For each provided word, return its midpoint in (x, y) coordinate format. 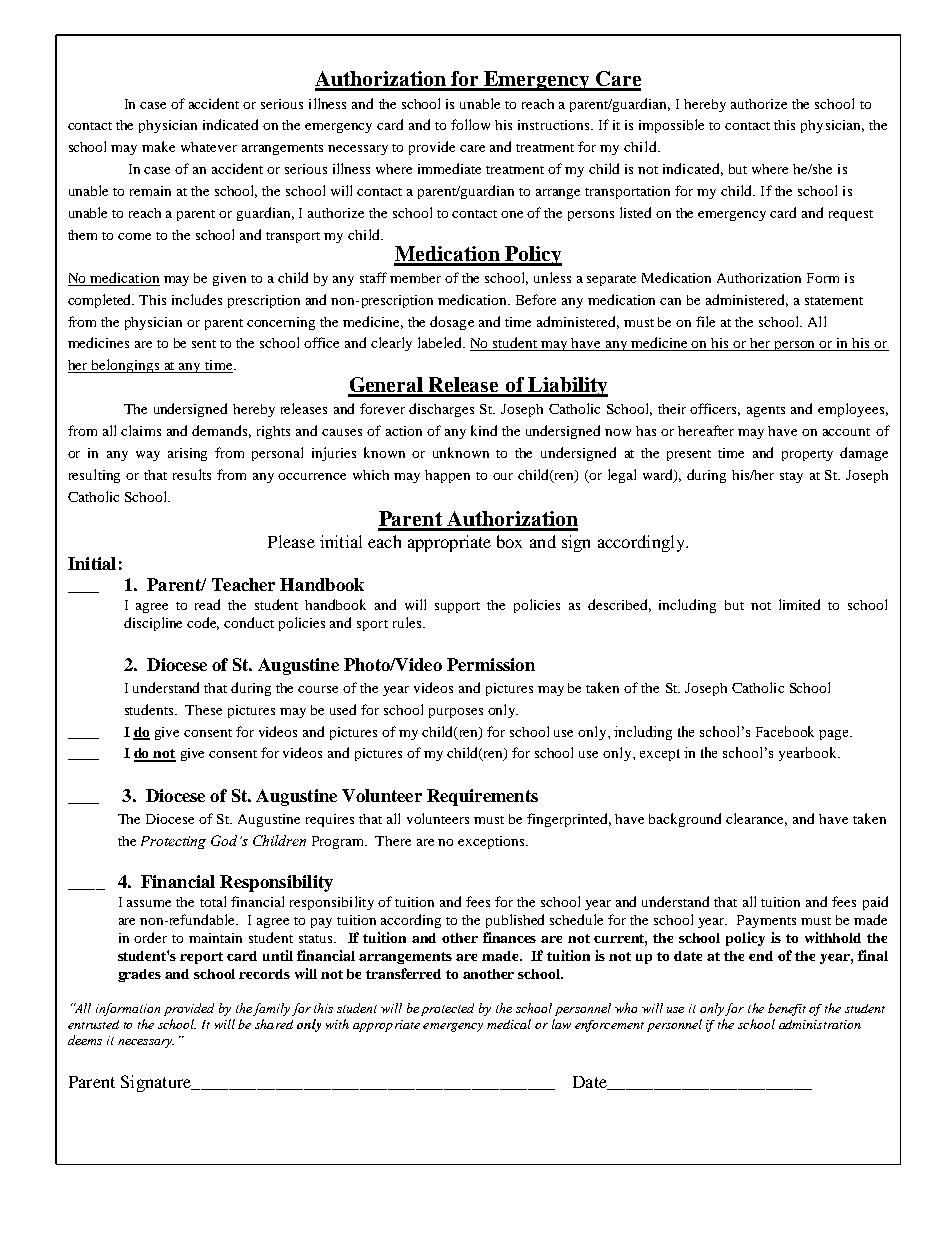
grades (139, 975)
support (457, 607)
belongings (125, 366)
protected (447, 1009)
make (158, 146)
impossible (671, 126)
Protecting (173, 842)
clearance (756, 819)
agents (766, 411)
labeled (441, 342)
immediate (449, 168)
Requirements (482, 797)
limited (799, 604)
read (207, 604)
